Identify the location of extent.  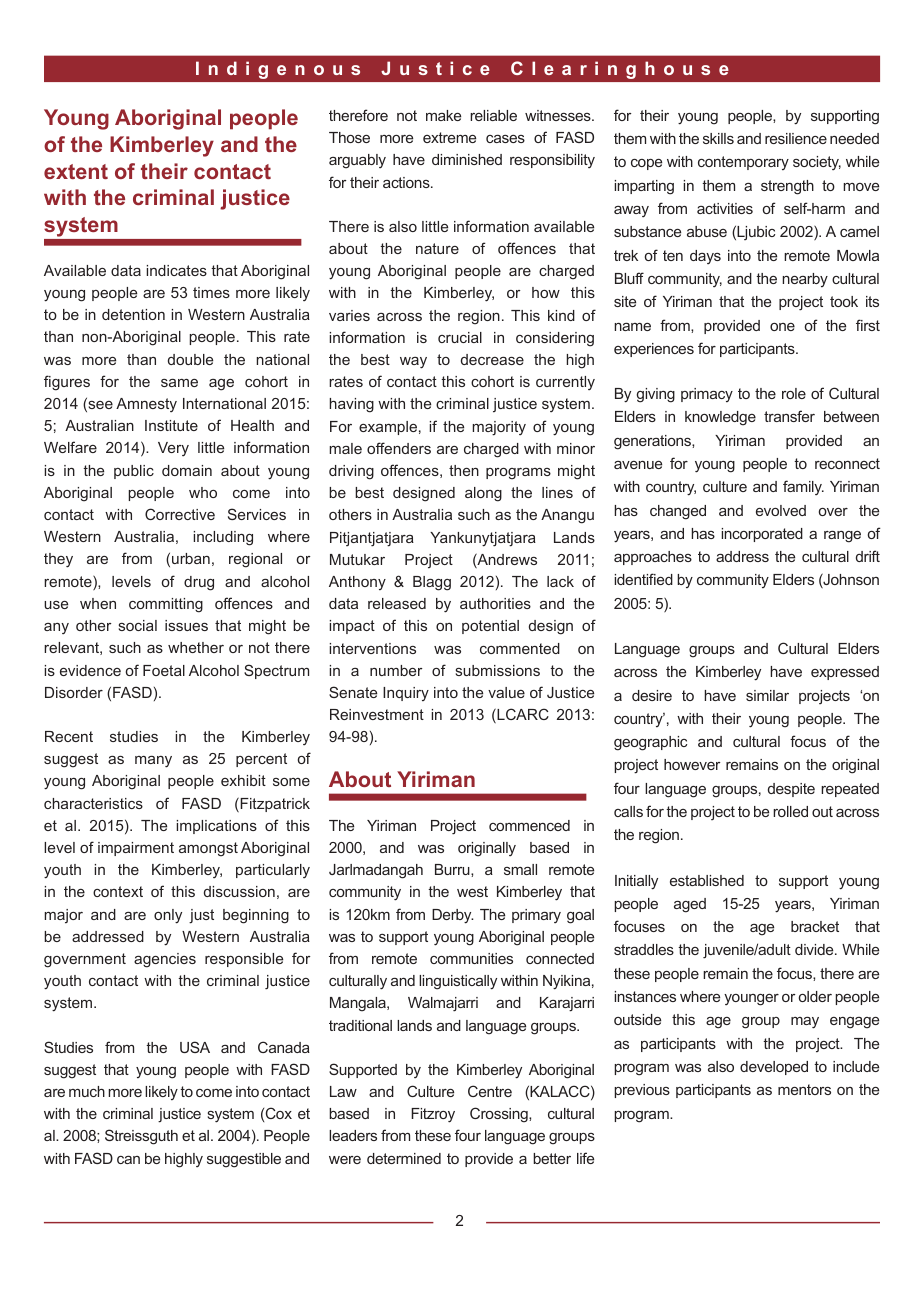
(76, 171).
